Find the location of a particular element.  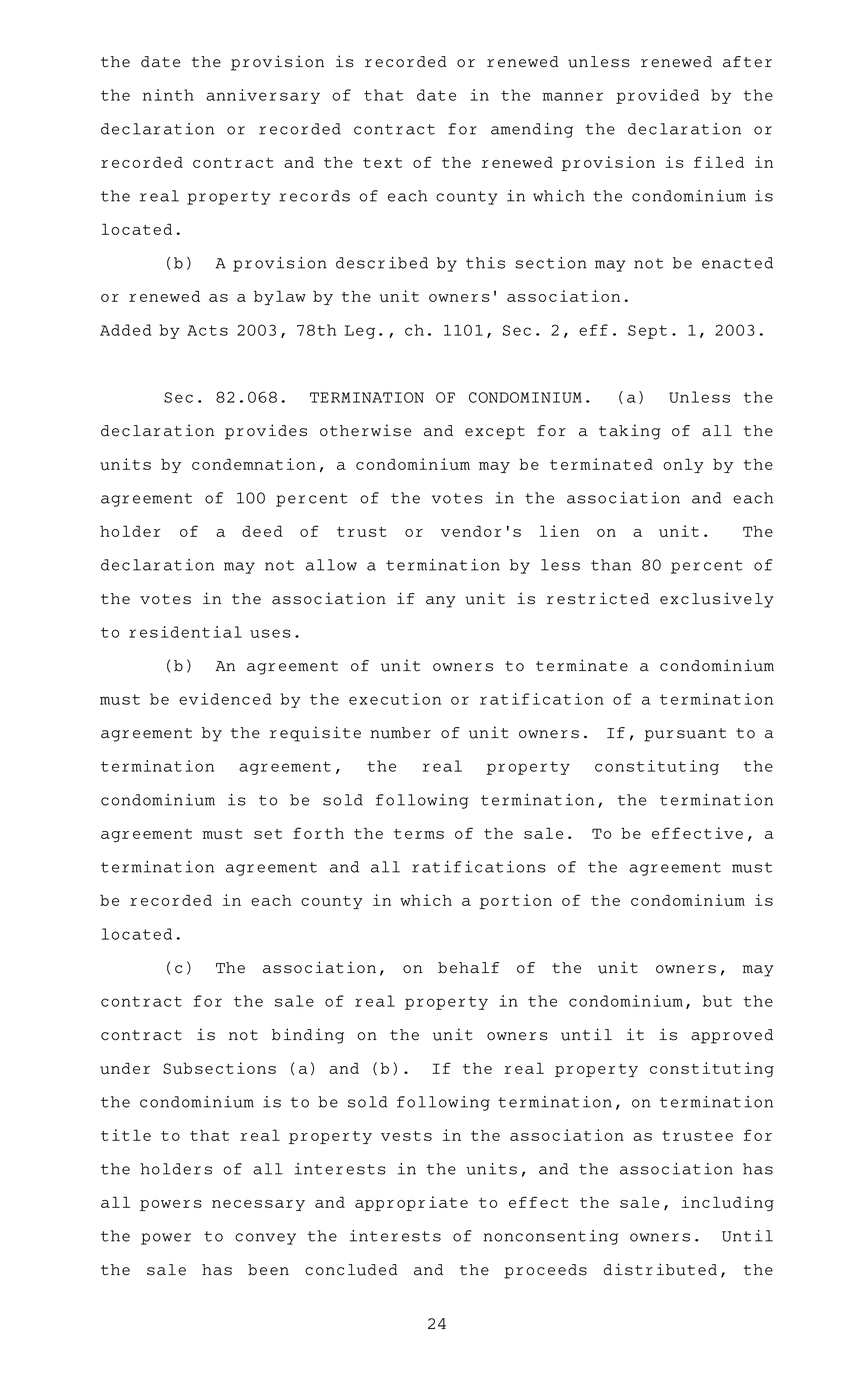

execution is located at coordinates (395, 699).
